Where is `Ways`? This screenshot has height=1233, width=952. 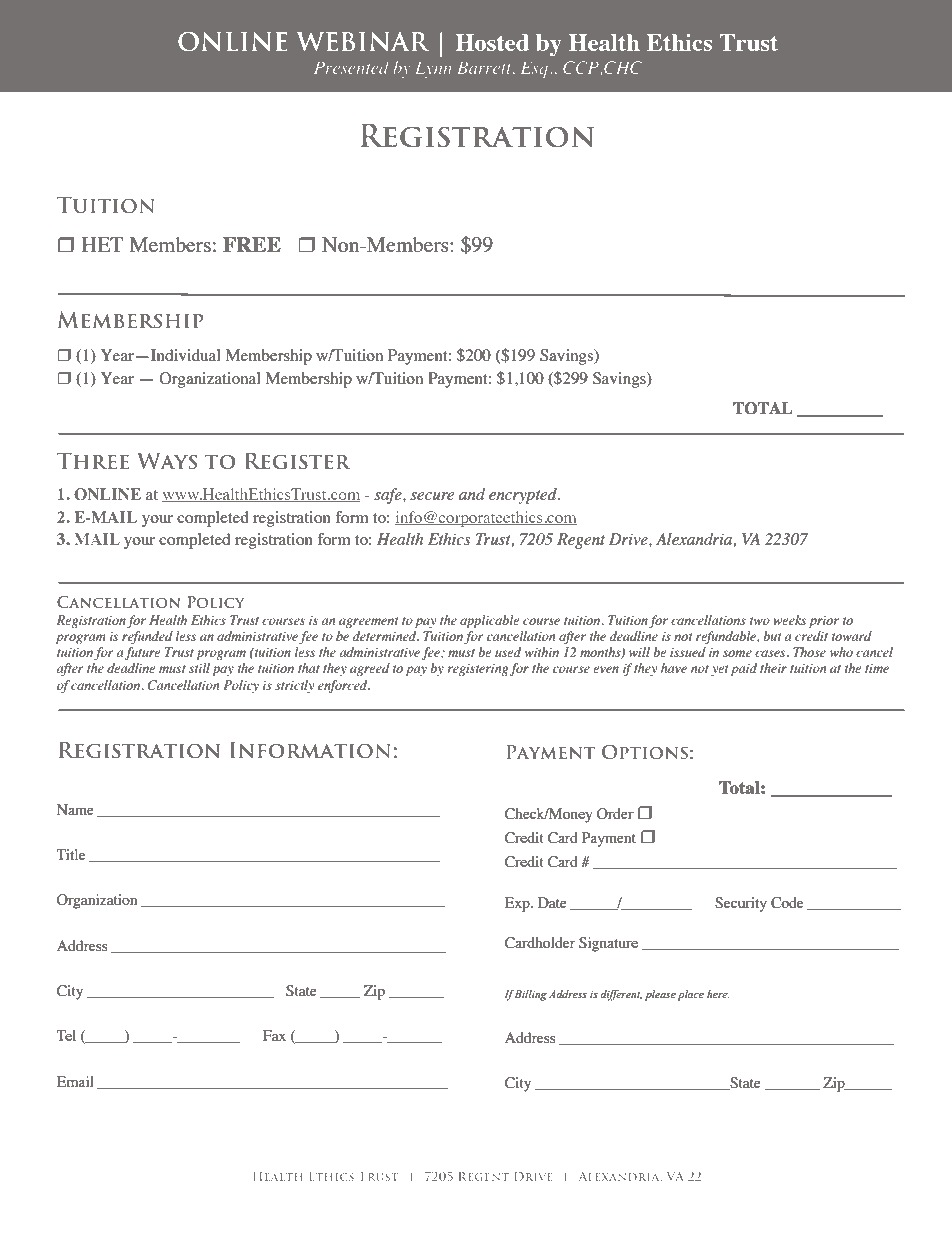
Ways is located at coordinates (167, 460).
